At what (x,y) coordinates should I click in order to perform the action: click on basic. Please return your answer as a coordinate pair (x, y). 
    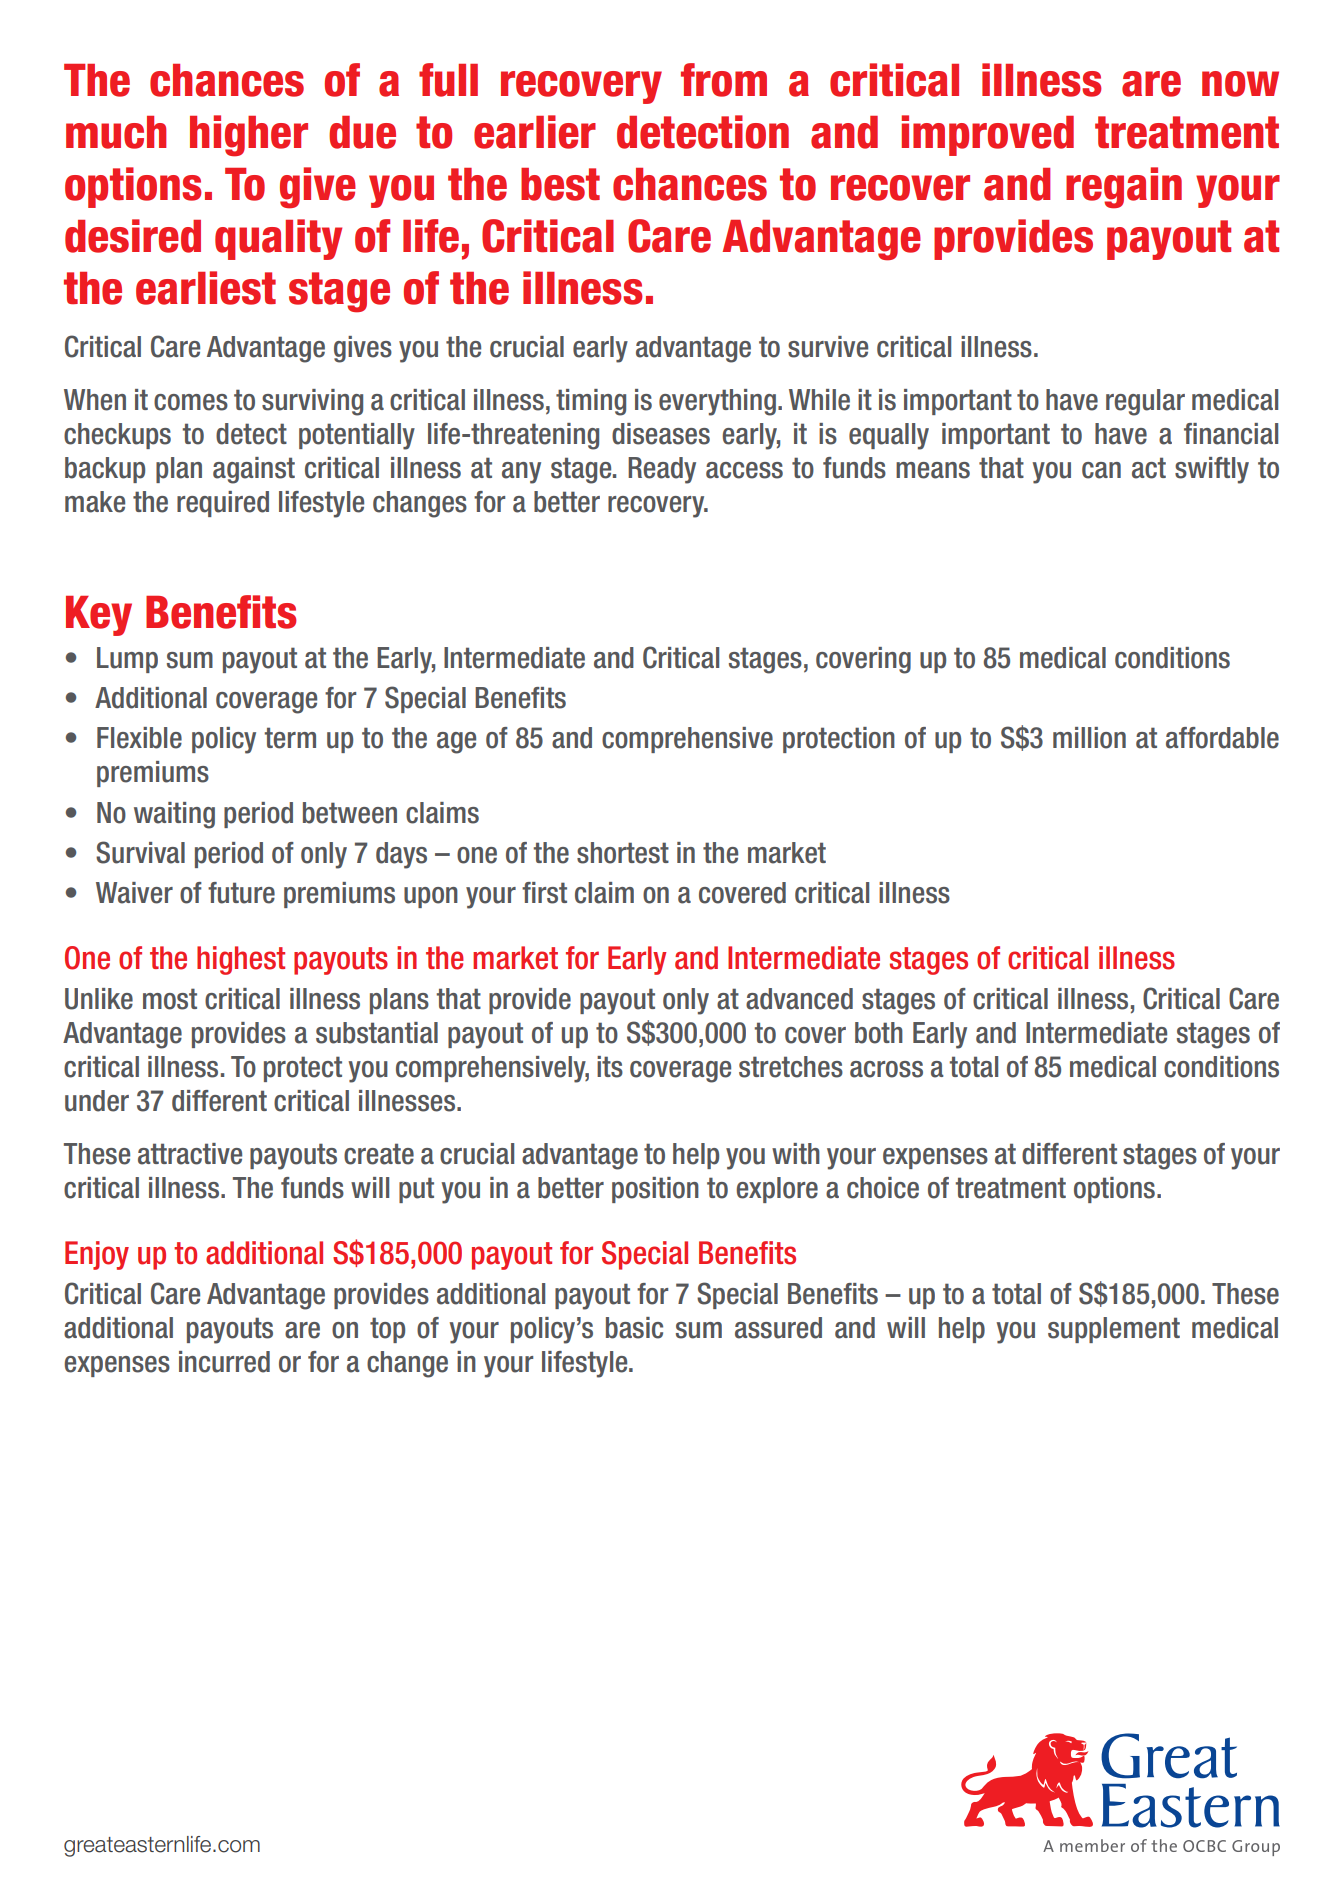
    Looking at the image, I should click on (634, 1328).
